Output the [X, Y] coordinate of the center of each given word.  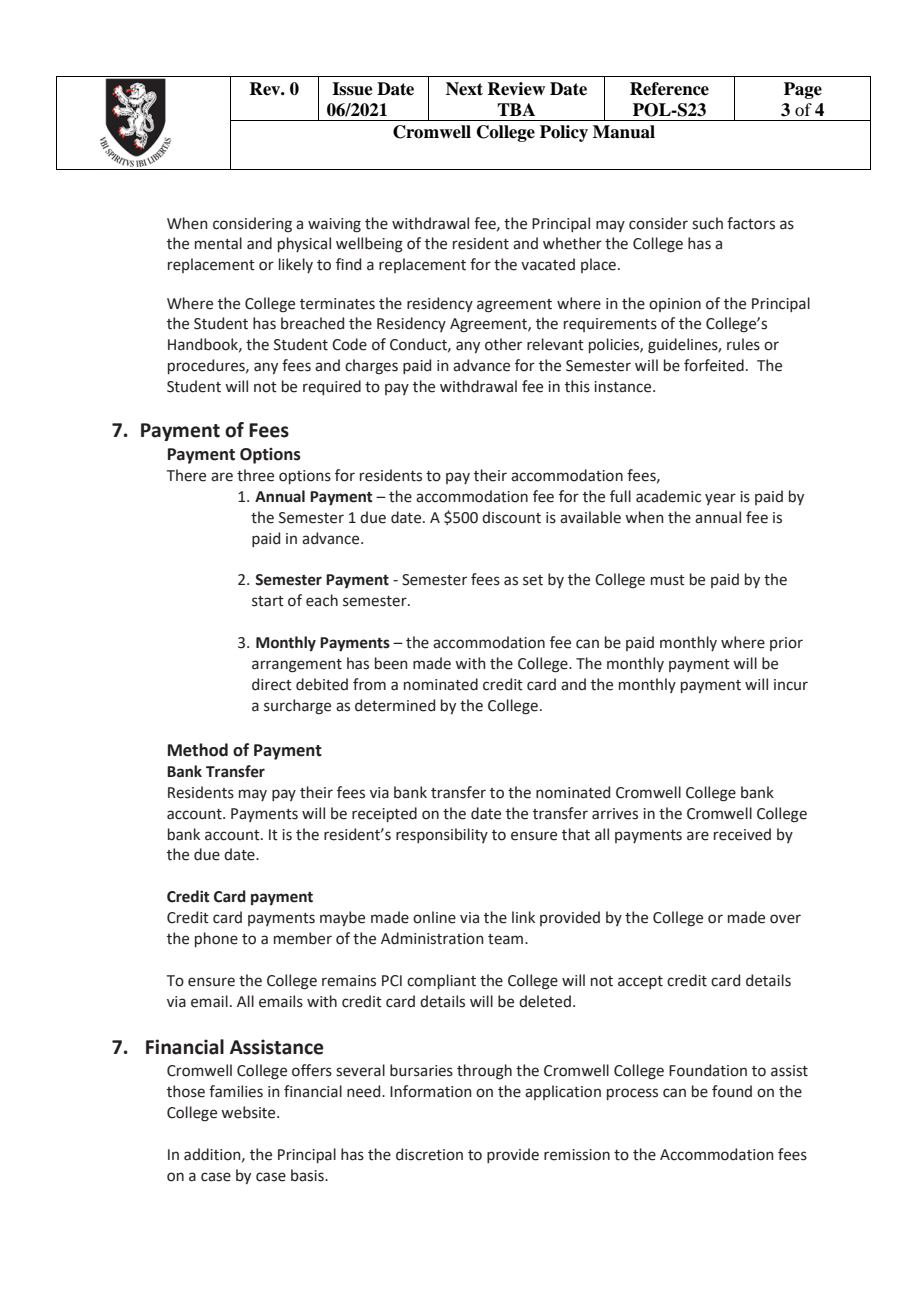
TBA [516, 109]
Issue [352, 89]
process [632, 1094]
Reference [669, 89]
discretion [429, 1154]
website [249, 1112]
